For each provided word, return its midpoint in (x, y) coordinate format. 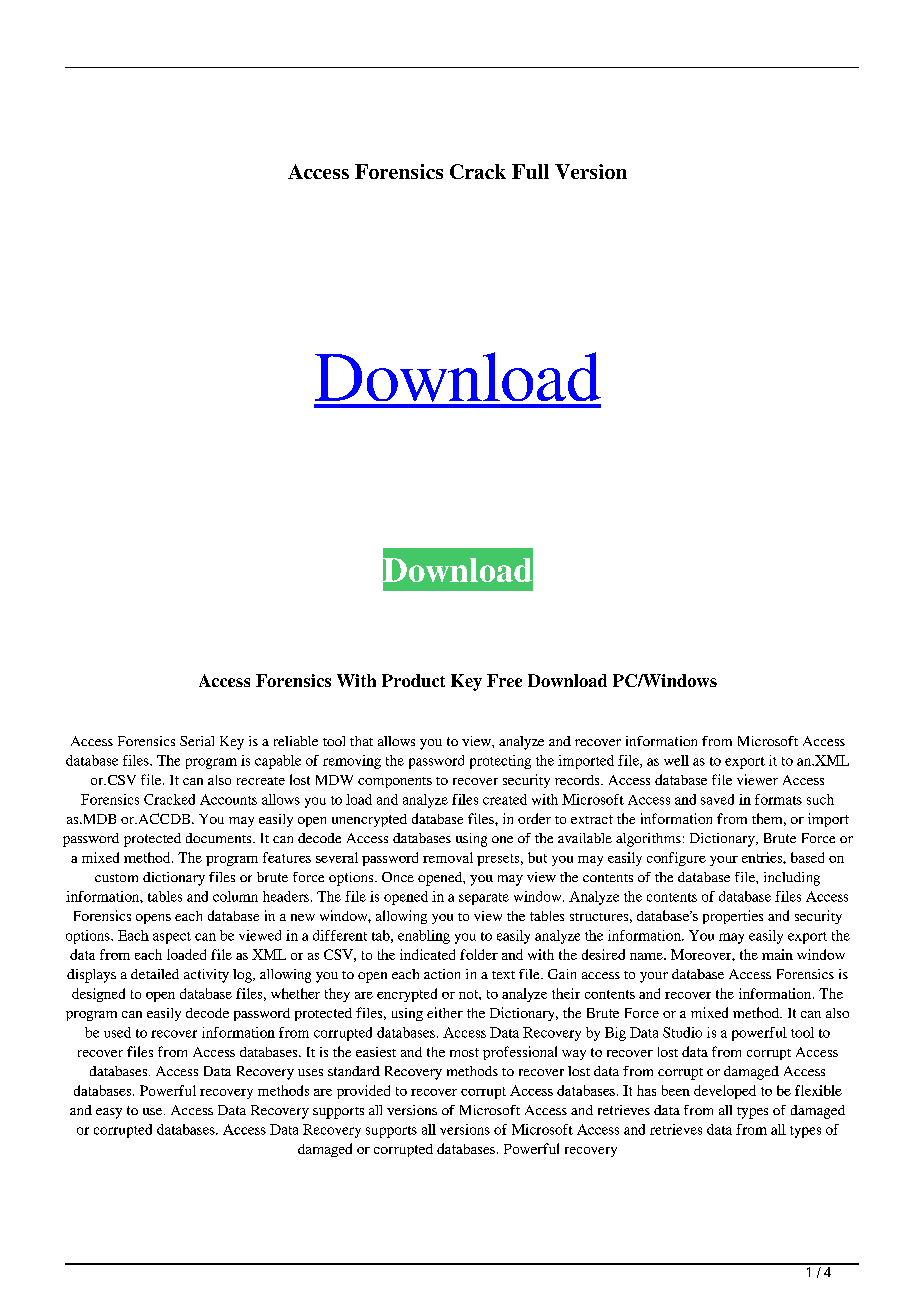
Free (504, 680)
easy (109, 1113)
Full (530, 171)
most (464, 1052)
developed (725, 1092)
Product (413, 680)
